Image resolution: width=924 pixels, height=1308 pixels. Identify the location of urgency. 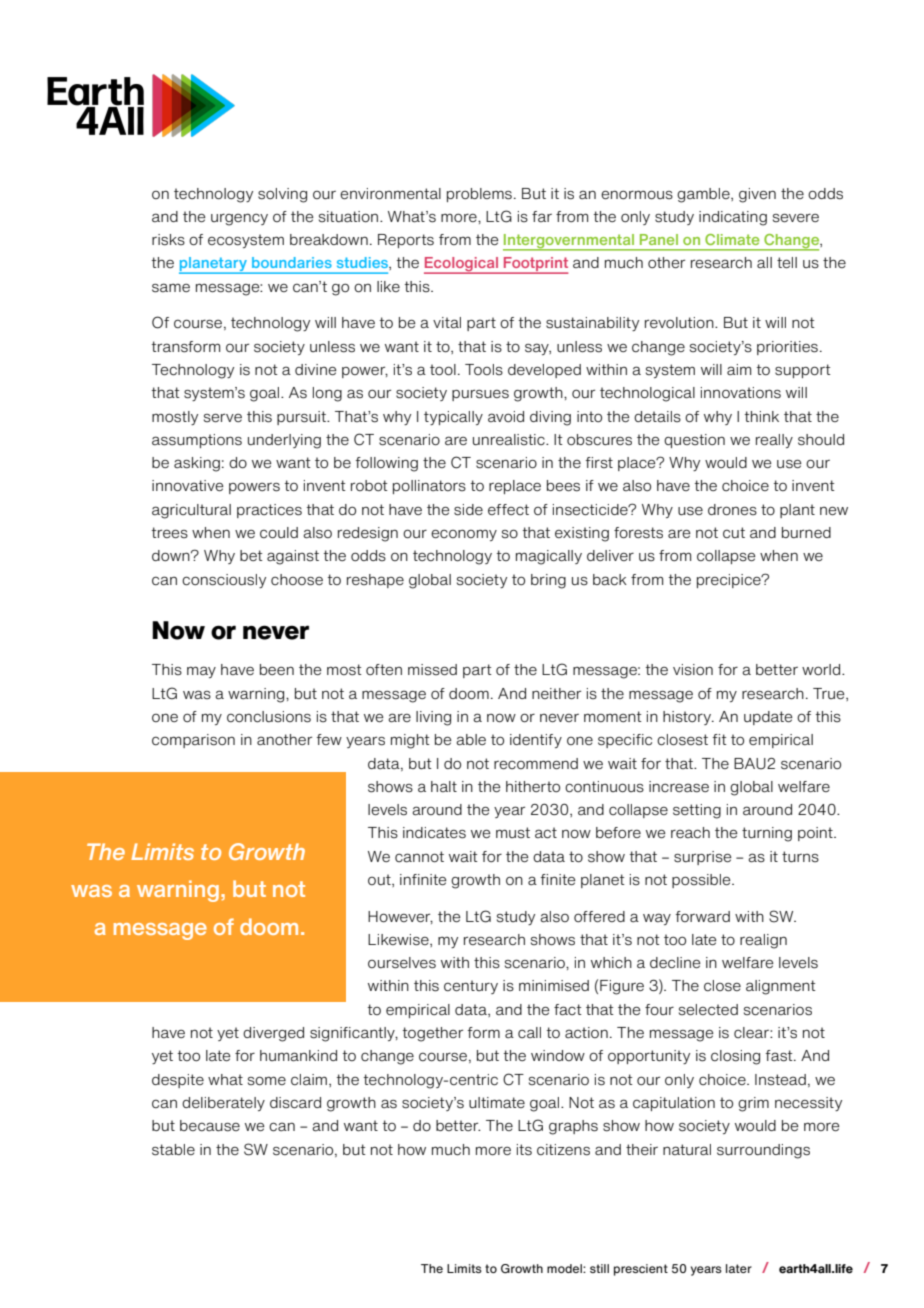
(239, 219).
